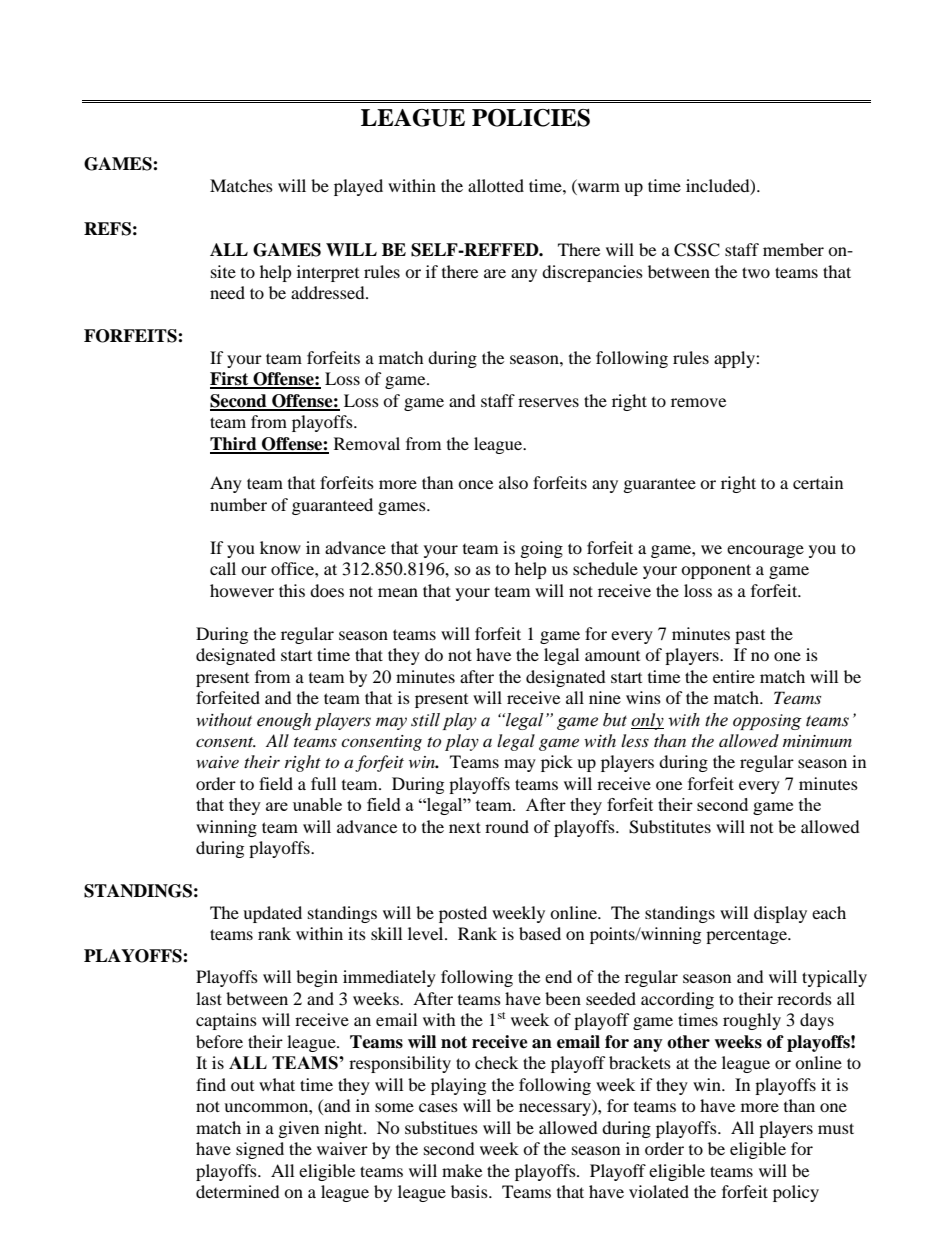 This document has height=1233, width=952. What do you see at coordinates (670, 827) in the document?
I see `Substitutes` at bounding box center [670, 827].
